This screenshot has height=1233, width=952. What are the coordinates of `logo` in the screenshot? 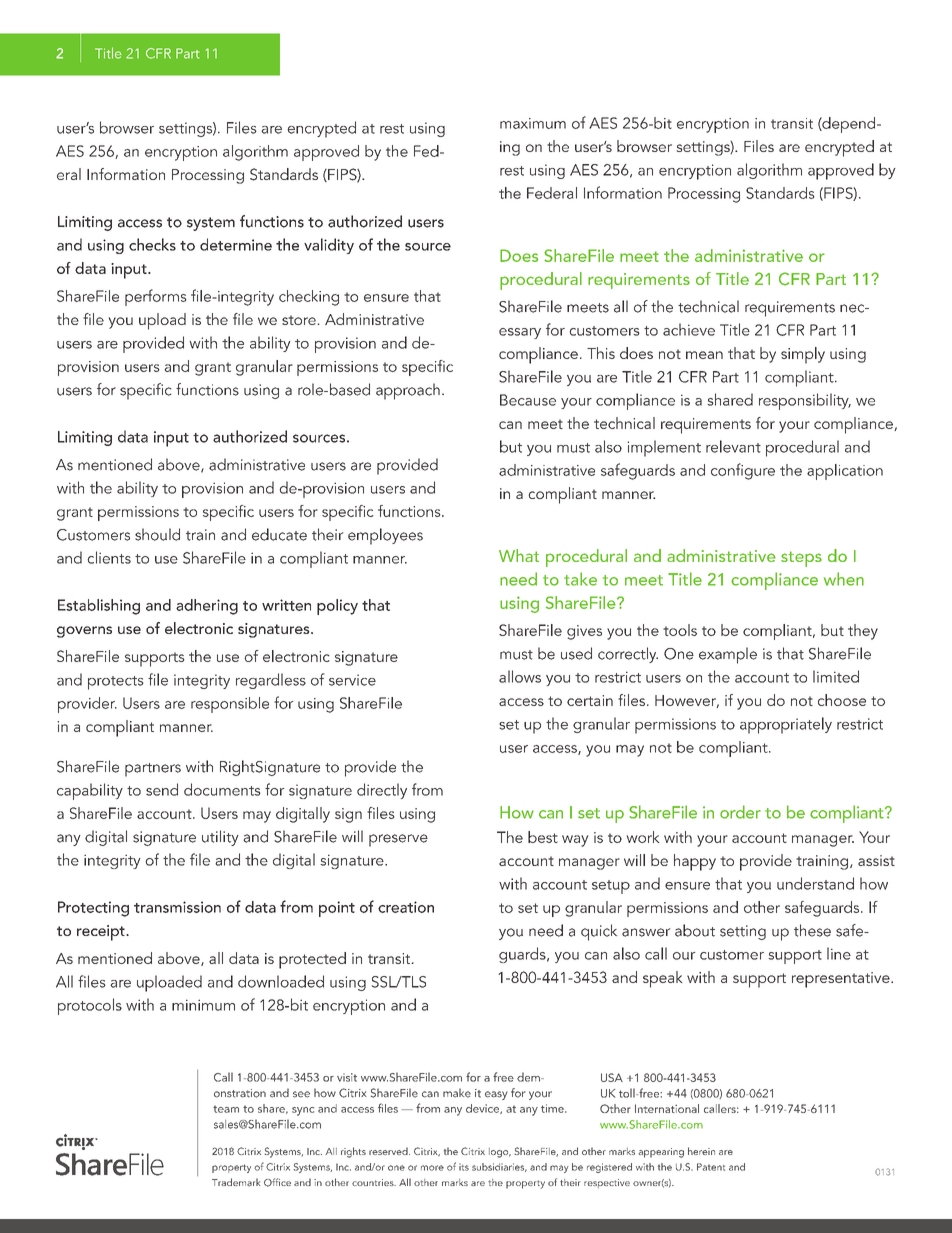 It's located at (500, 1153).
